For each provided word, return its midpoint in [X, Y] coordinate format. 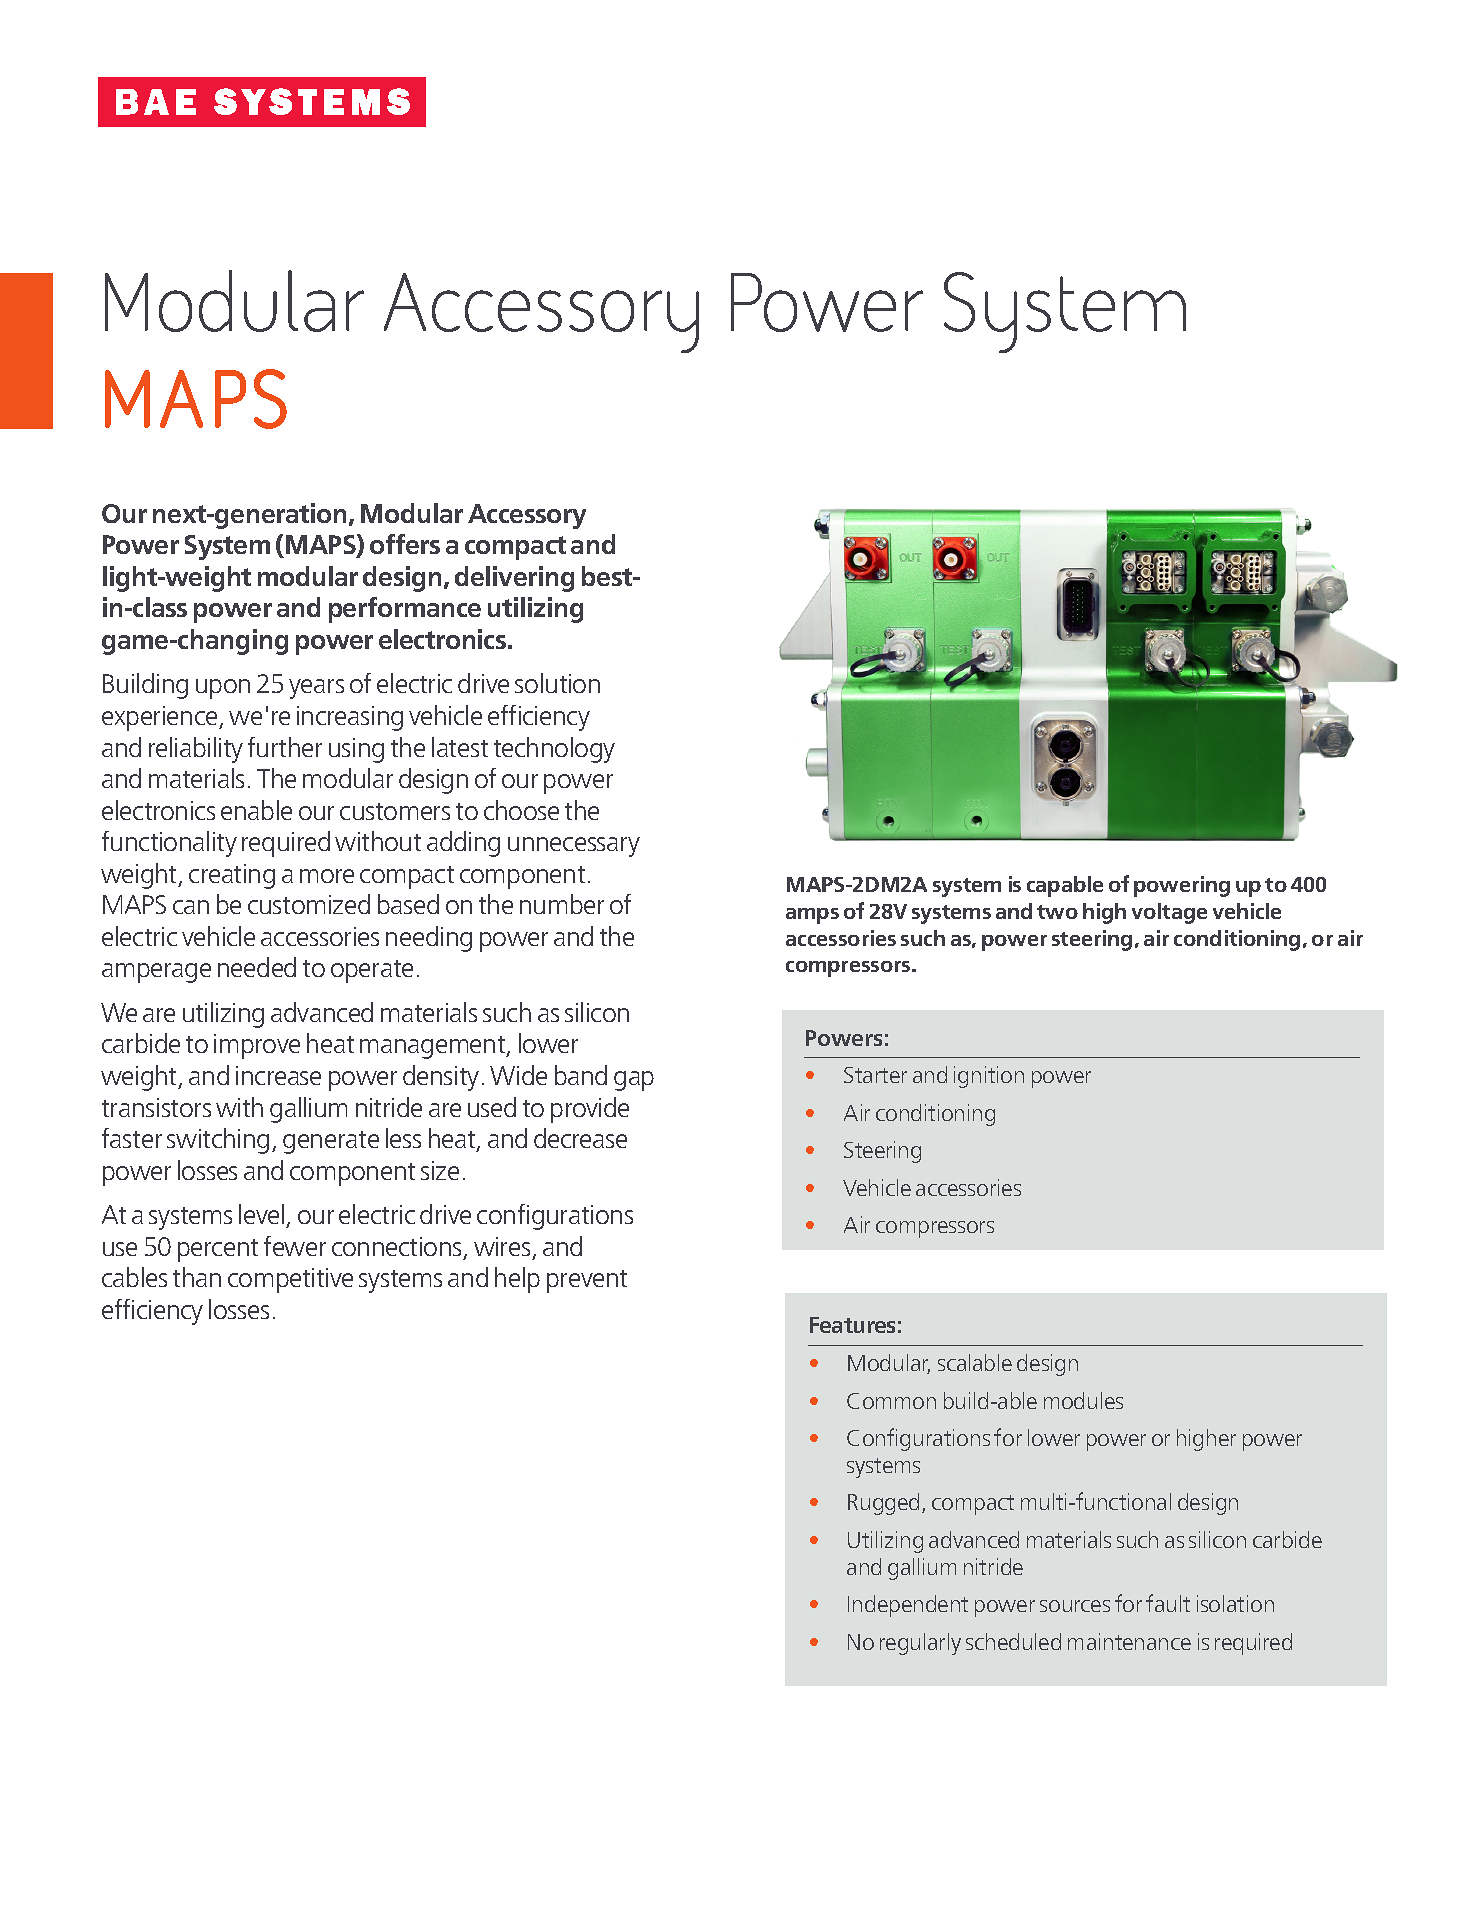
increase [278, 1075]
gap [634, 1081]
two [1057, 912]
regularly [920, 1644]
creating [232, 876]
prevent [587, 1281]
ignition [989, 1077]
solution [557, 683]
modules [1083, 1400]
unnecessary [574, 847]
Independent [908, 1606]
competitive [290, 1280]
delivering [514, 579]
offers [405, 544]
